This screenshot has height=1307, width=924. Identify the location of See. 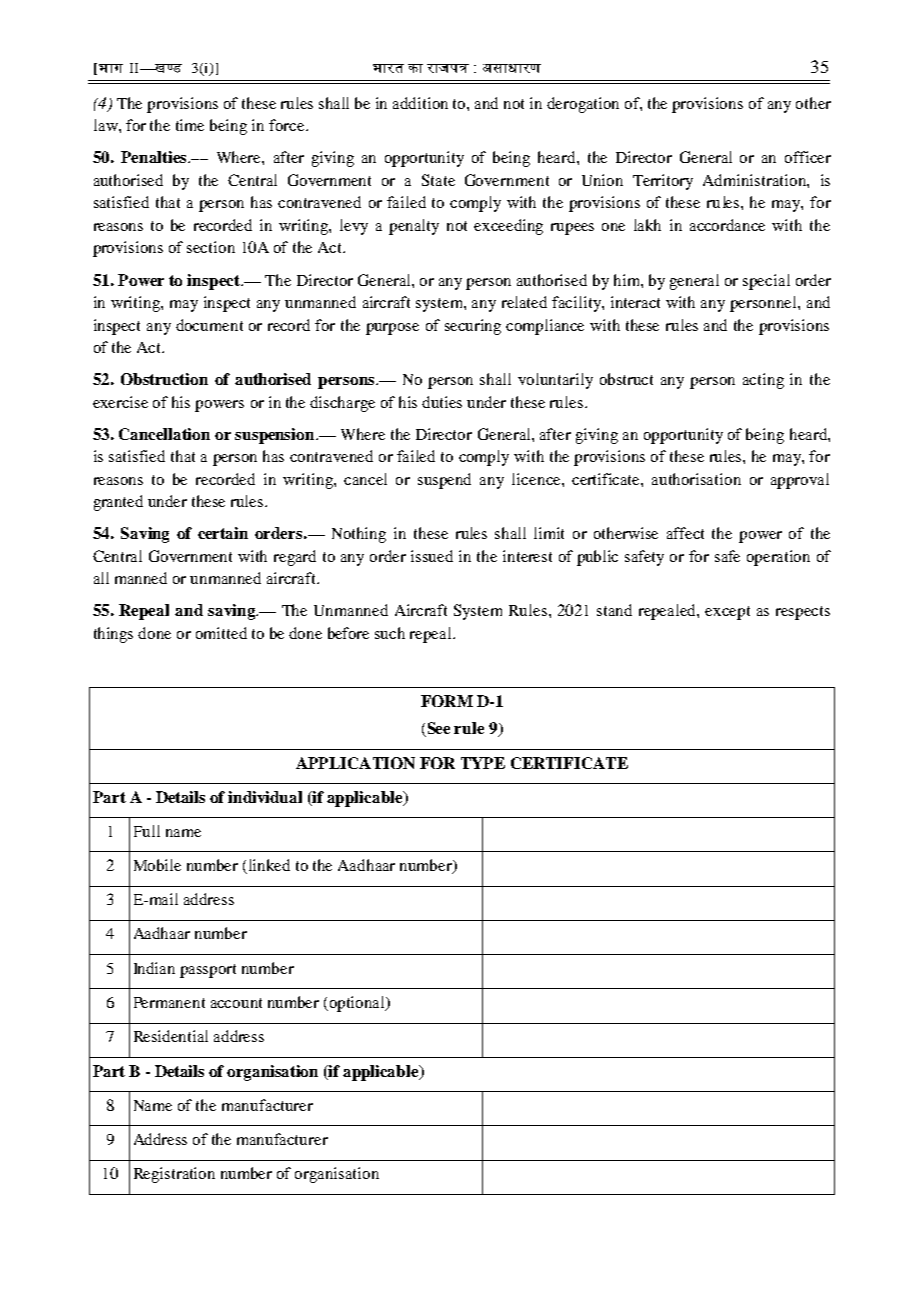
(437, 729).
